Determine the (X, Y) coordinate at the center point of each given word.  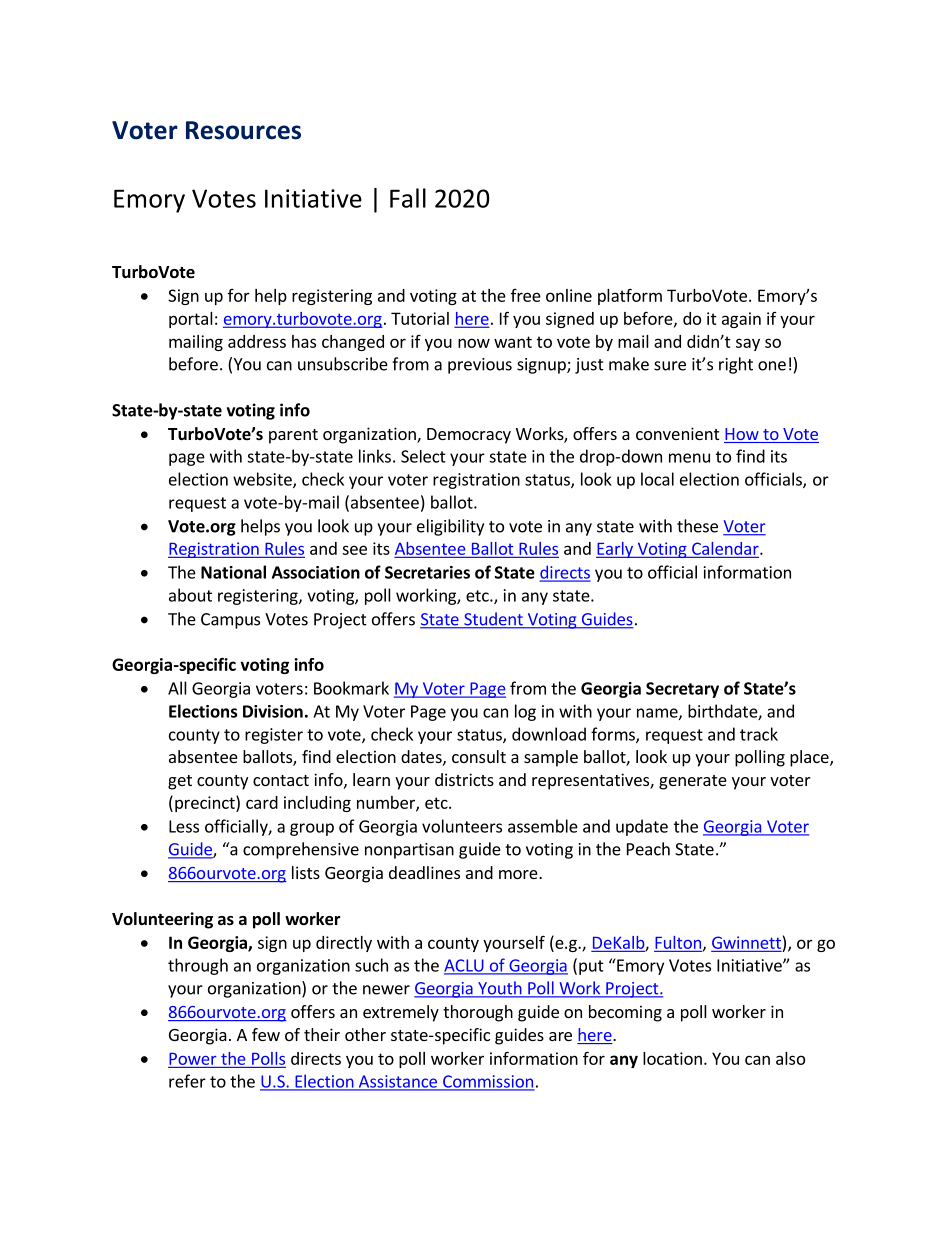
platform (630, 296)
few (266, 1034)
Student (493, 620)
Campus (230, 621)
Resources (243, 130)
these (697, 526)
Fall (408, 198)
